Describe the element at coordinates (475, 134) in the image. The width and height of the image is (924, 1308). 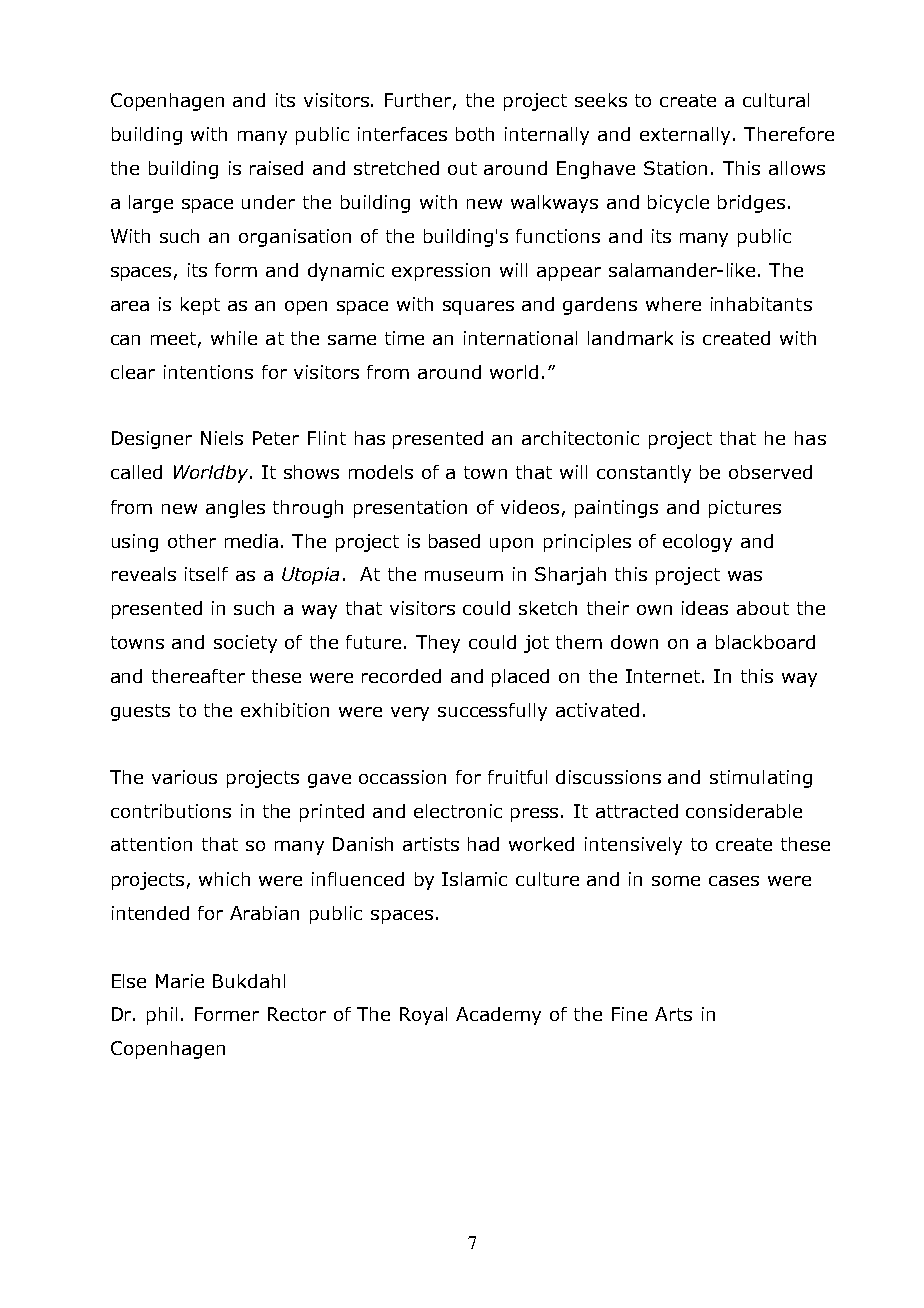
I see `both` at that location.
